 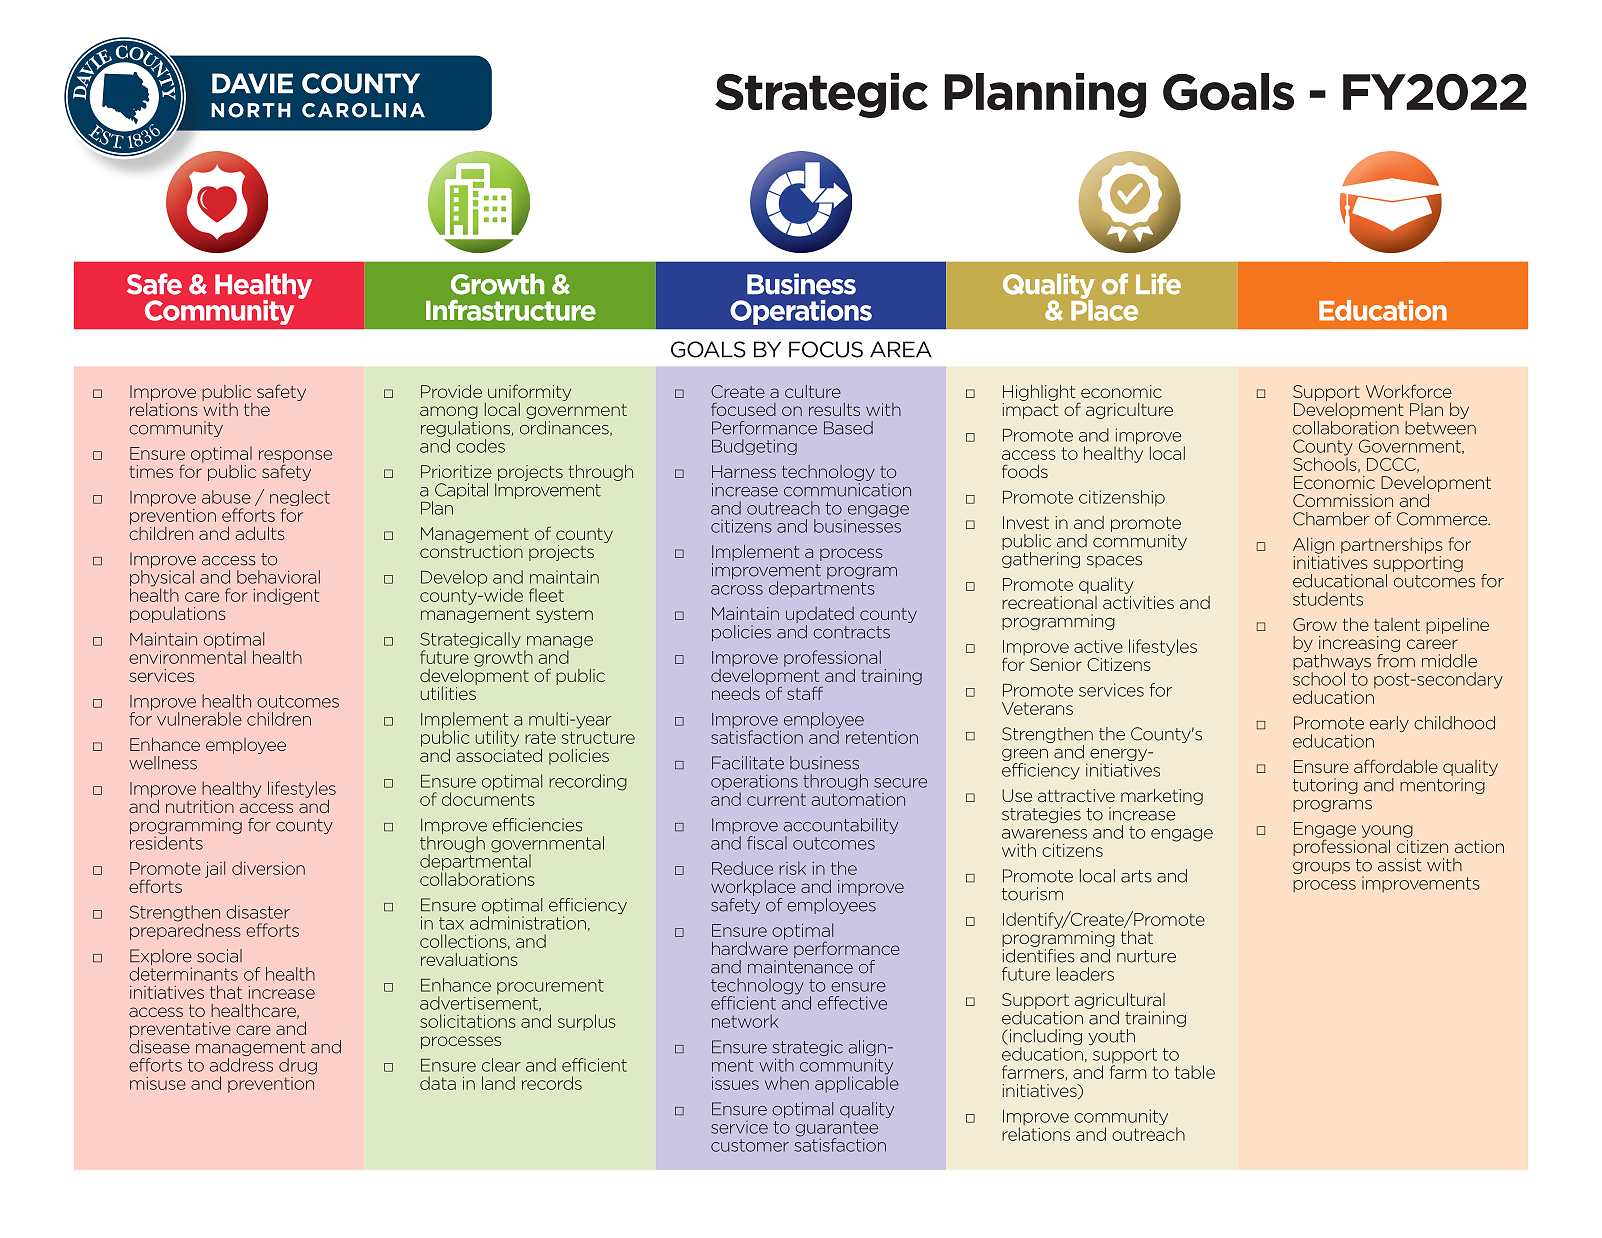 I want to click on current, so click(x=776, y=799).
